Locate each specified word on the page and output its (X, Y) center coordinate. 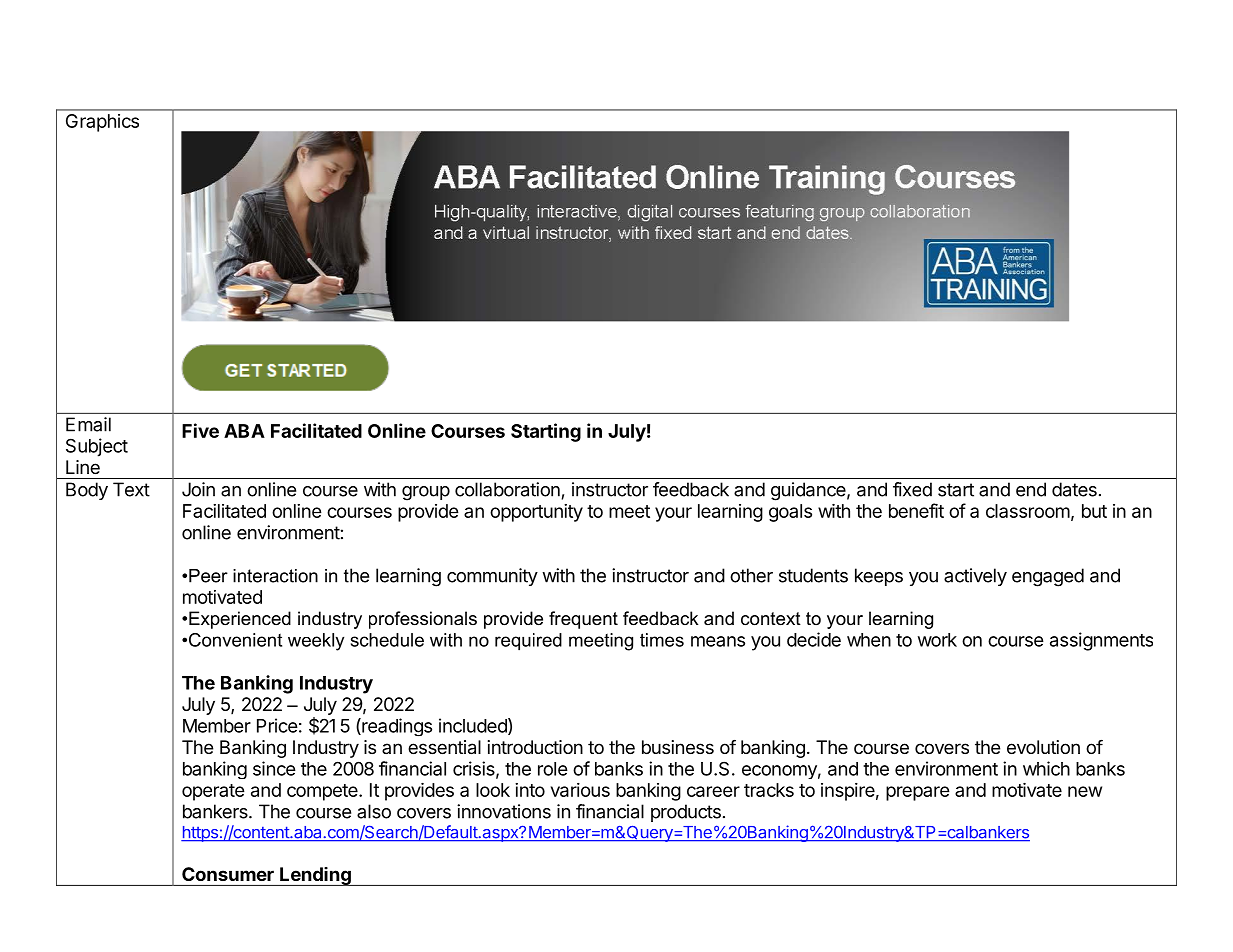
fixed (912, 489)
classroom (1028, 511)
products (686, 813)
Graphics (102, 123)
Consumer (228, 874)
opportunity (536, 513)
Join (198, 489)
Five (200, 430)
